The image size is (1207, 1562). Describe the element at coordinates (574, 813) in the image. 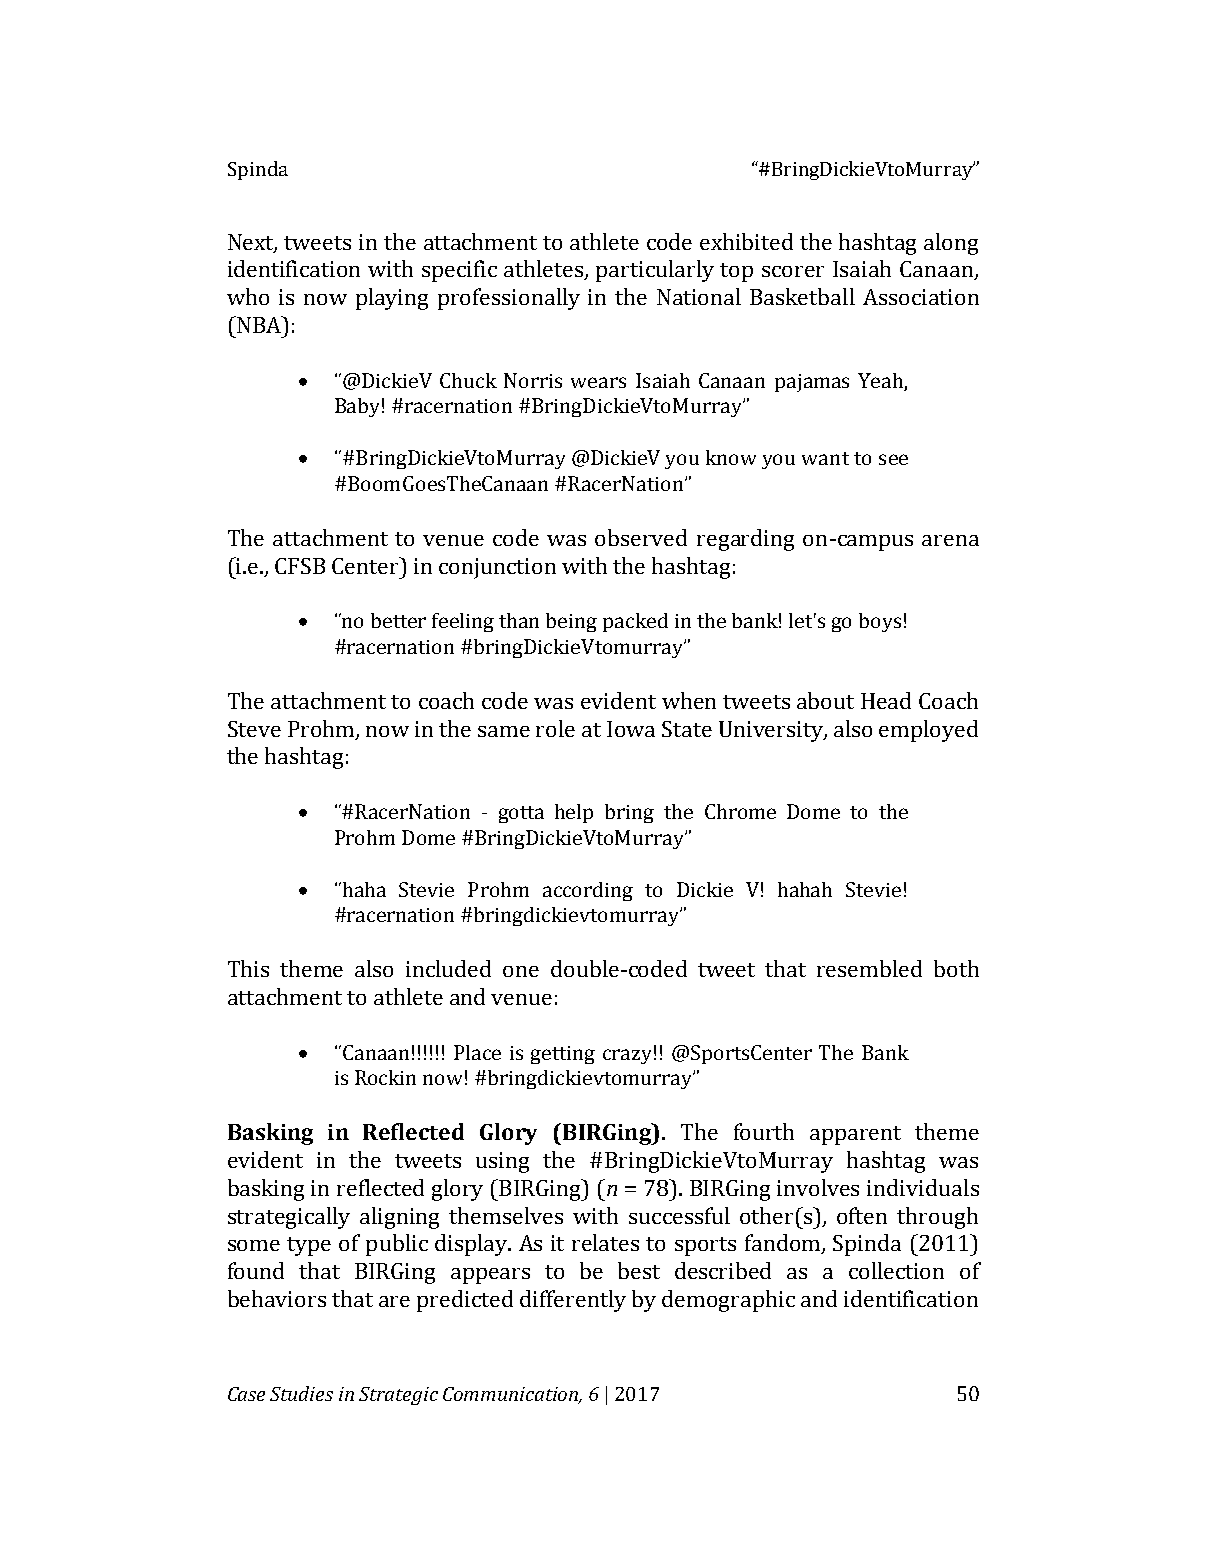

I see `help` at that location.
